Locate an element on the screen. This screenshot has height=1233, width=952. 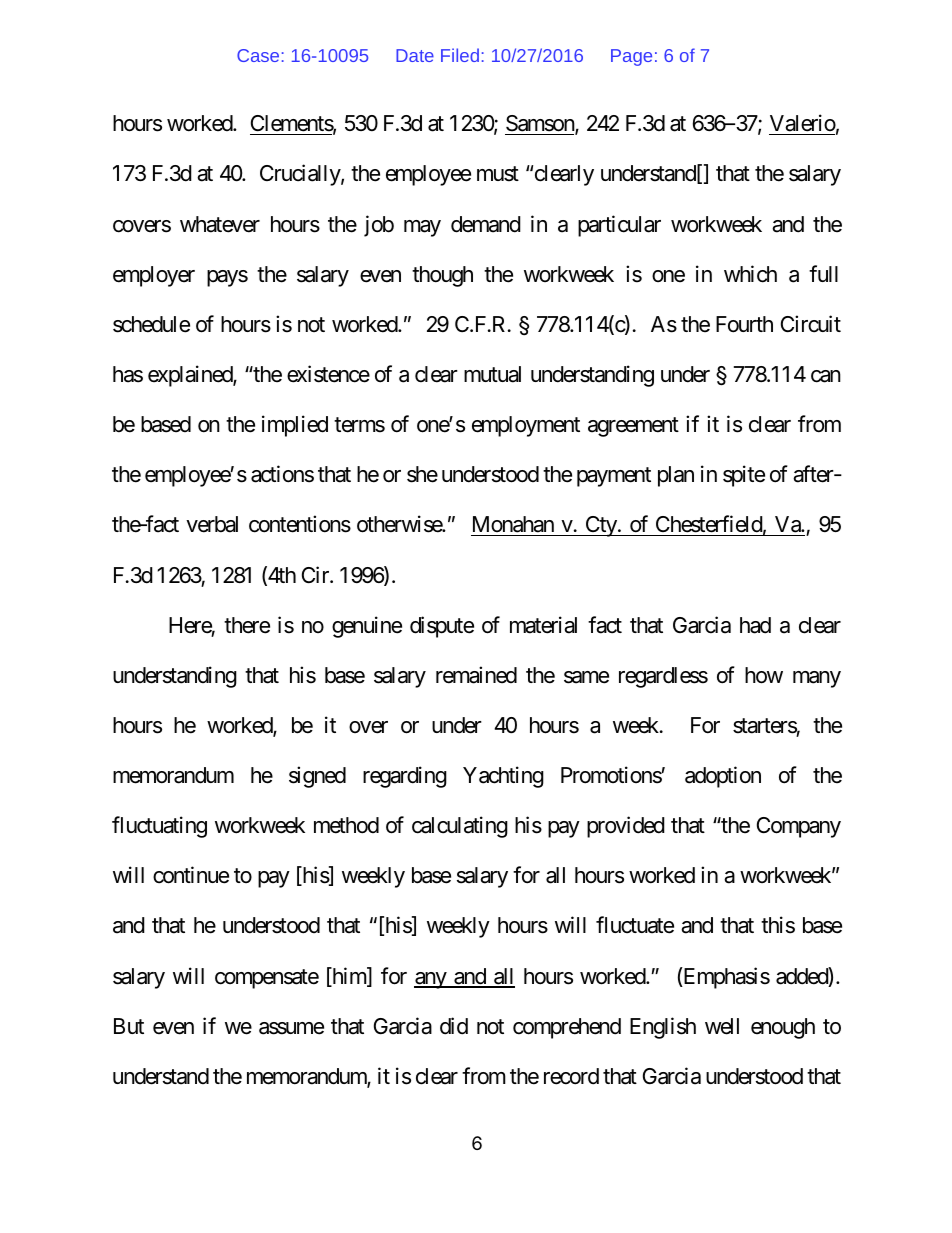
mutual is located at coordinates (492, 374).
